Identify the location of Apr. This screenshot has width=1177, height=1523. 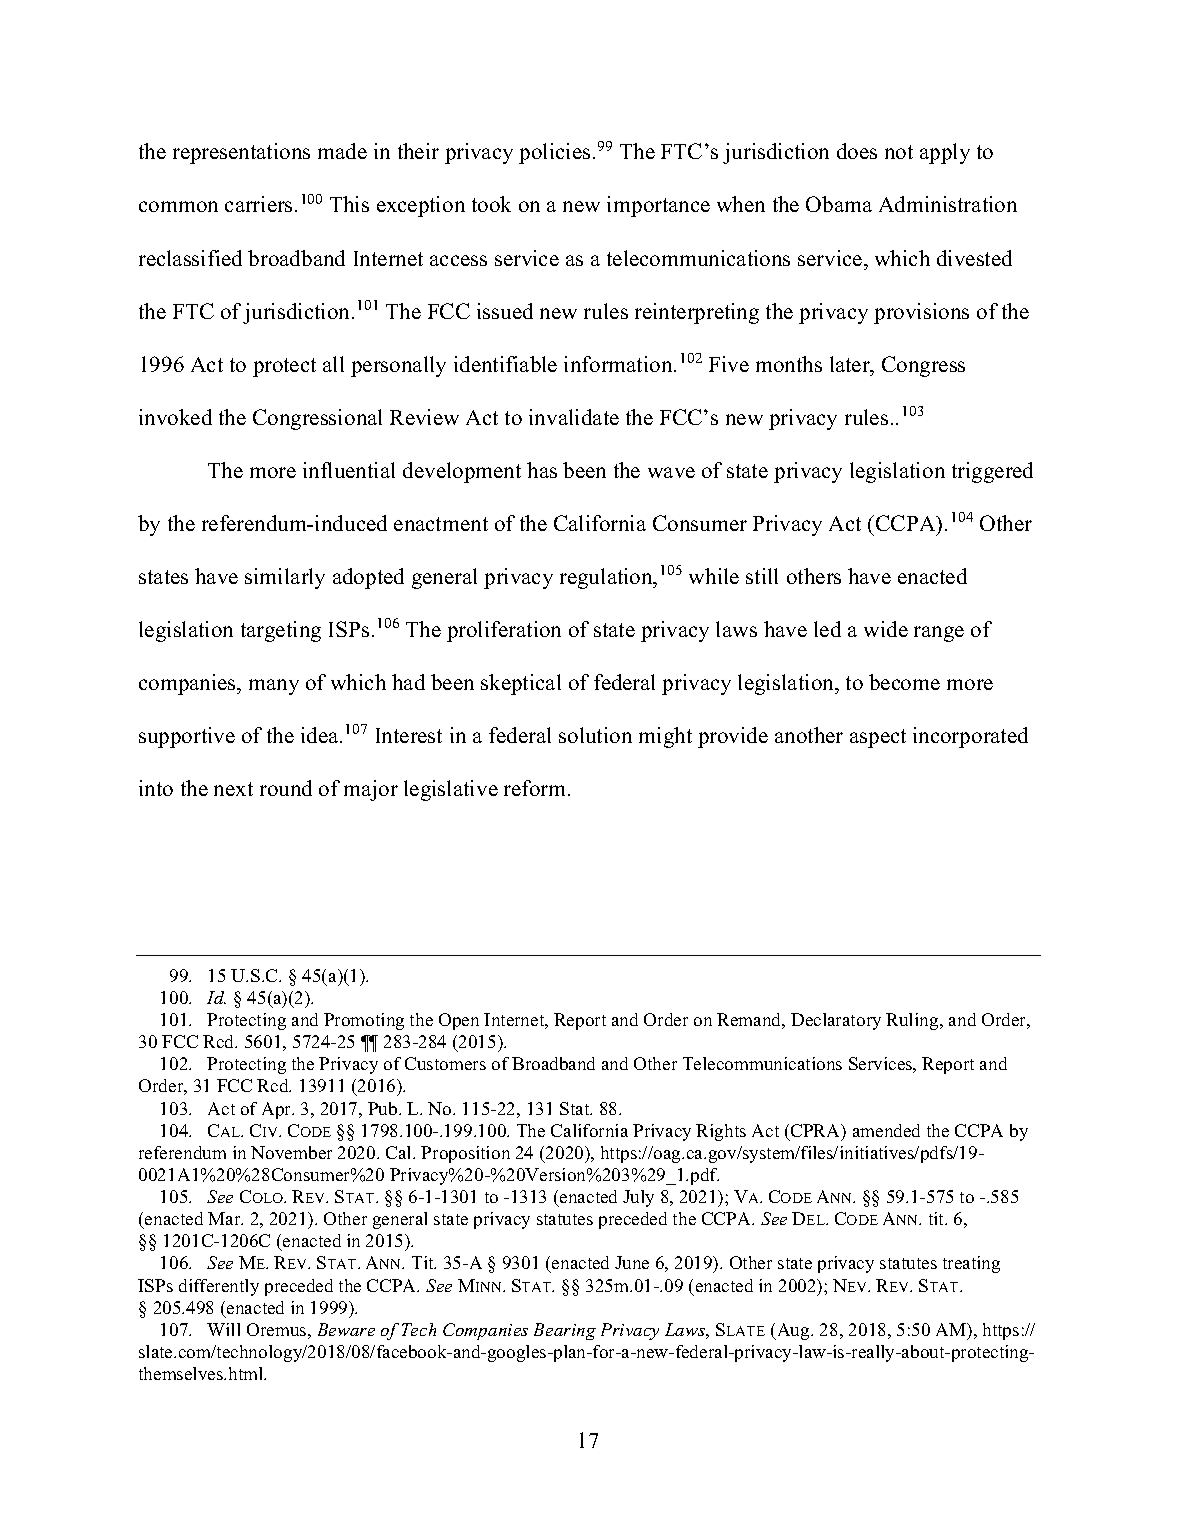
(278, 1110).
